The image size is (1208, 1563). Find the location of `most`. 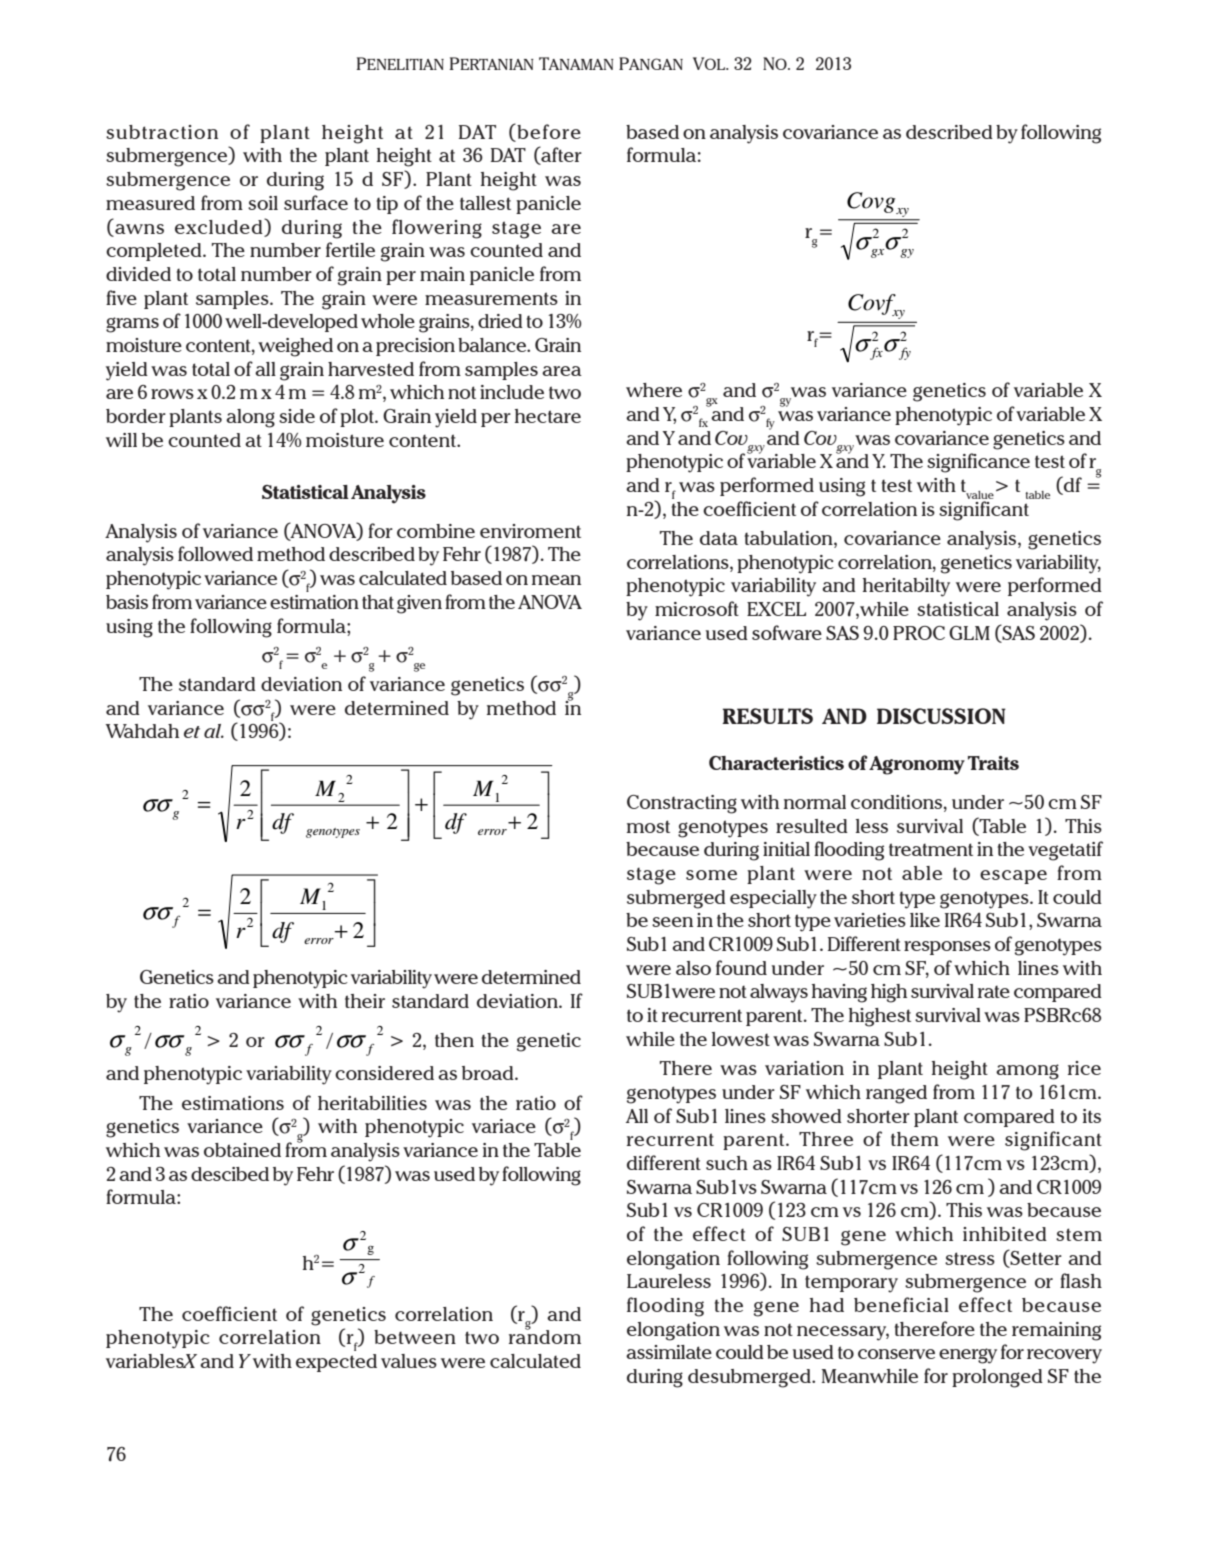

most is located at coordinates (648, 826).
